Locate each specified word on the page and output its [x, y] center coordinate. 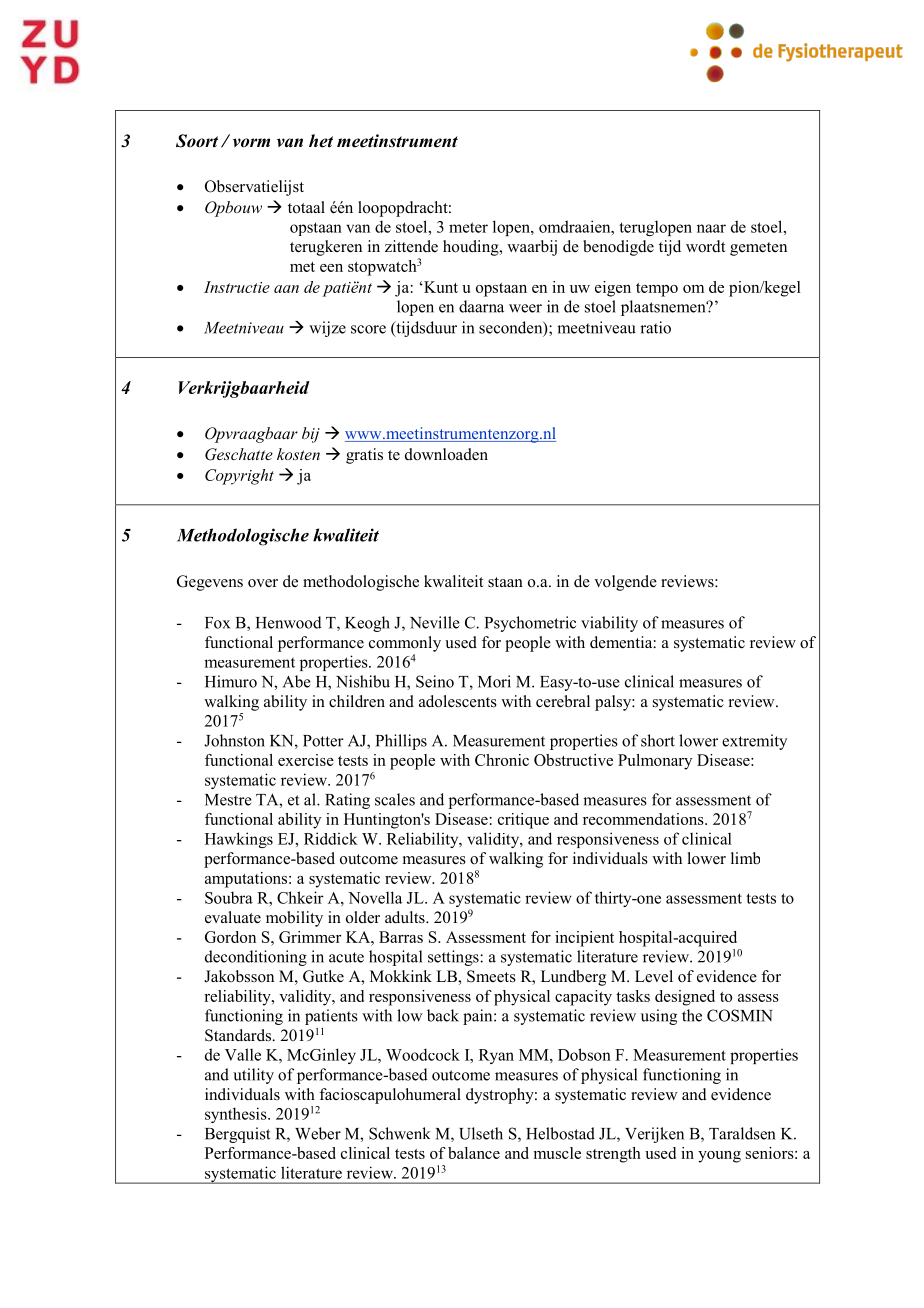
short [658, 740]
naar [711, 228]
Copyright [239, 477]
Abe [297, 681]
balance [474, 1153]
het [321, 141]
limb [745, 858]
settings [454, 958]
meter [468, 227]
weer [525, 308]
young [719, 1157]
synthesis [237, 1115]
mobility [294, 919]
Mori [494, 681]
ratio [655, 327]
